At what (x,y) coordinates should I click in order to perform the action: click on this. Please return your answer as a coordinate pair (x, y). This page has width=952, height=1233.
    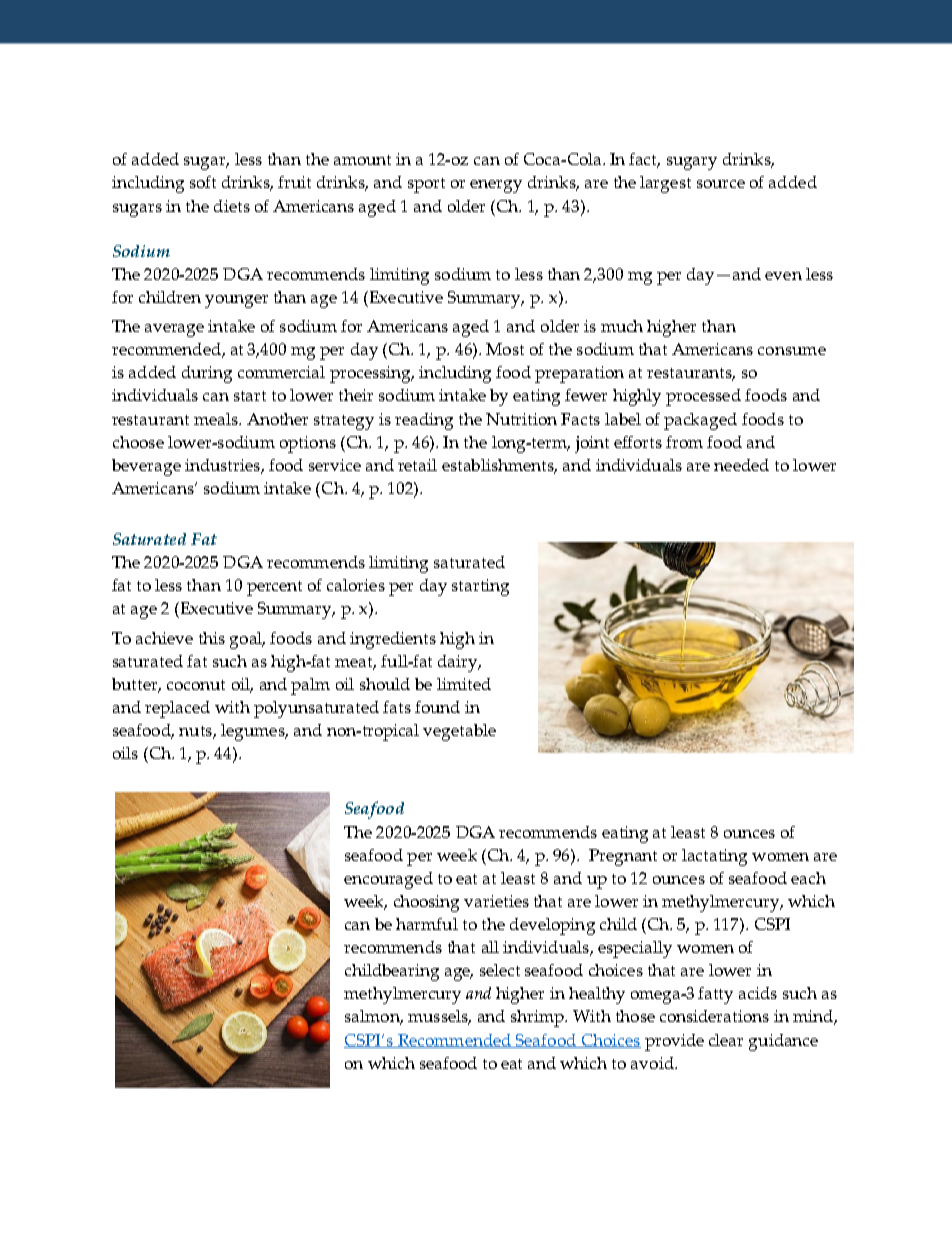
    Looking at the image, I should click on (212, 638).
